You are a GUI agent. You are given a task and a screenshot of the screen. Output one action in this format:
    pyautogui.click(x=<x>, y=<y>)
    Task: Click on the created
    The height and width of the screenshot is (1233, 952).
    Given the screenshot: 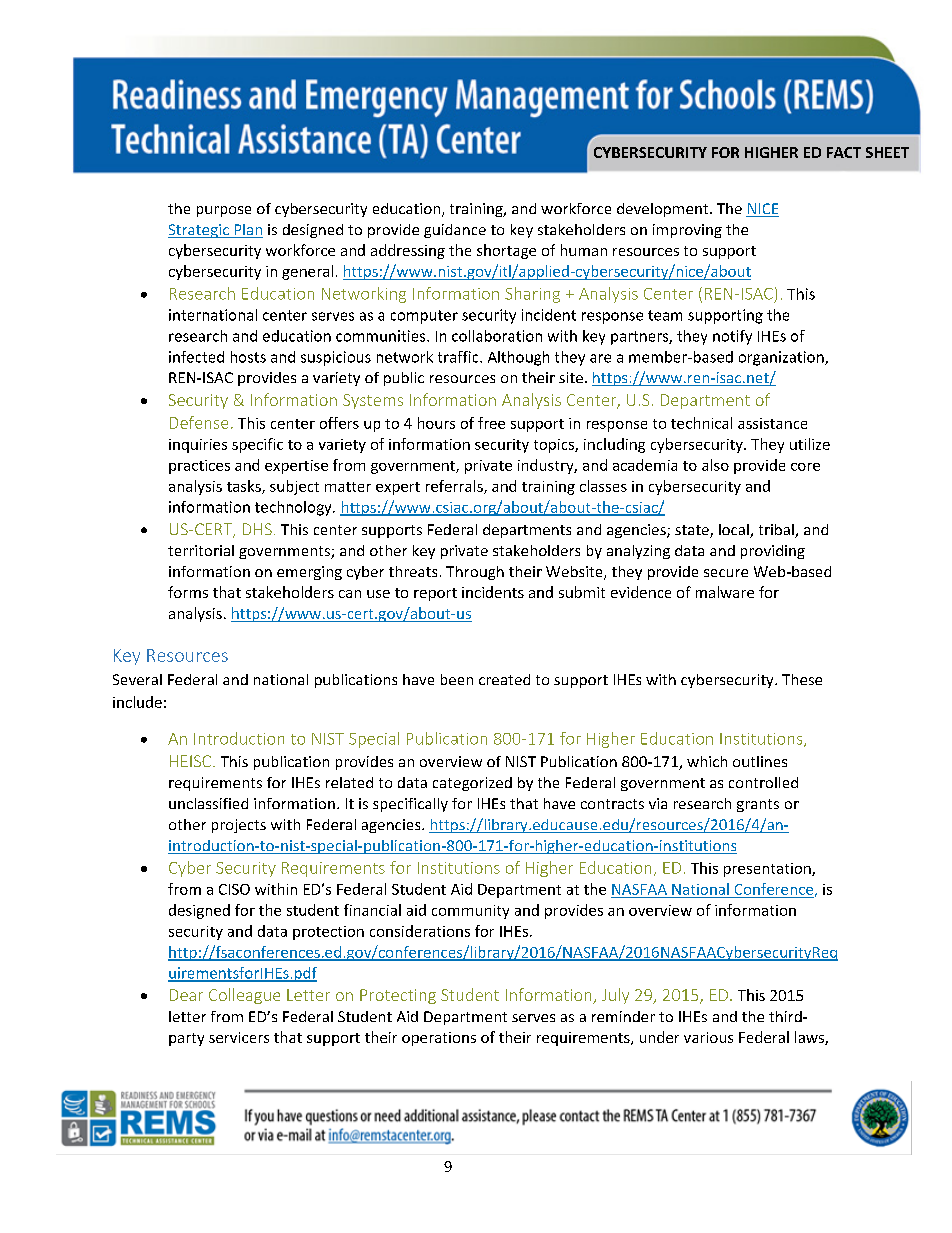 What is the action you would take?
    pyautogui.click(x=504, y=679)
